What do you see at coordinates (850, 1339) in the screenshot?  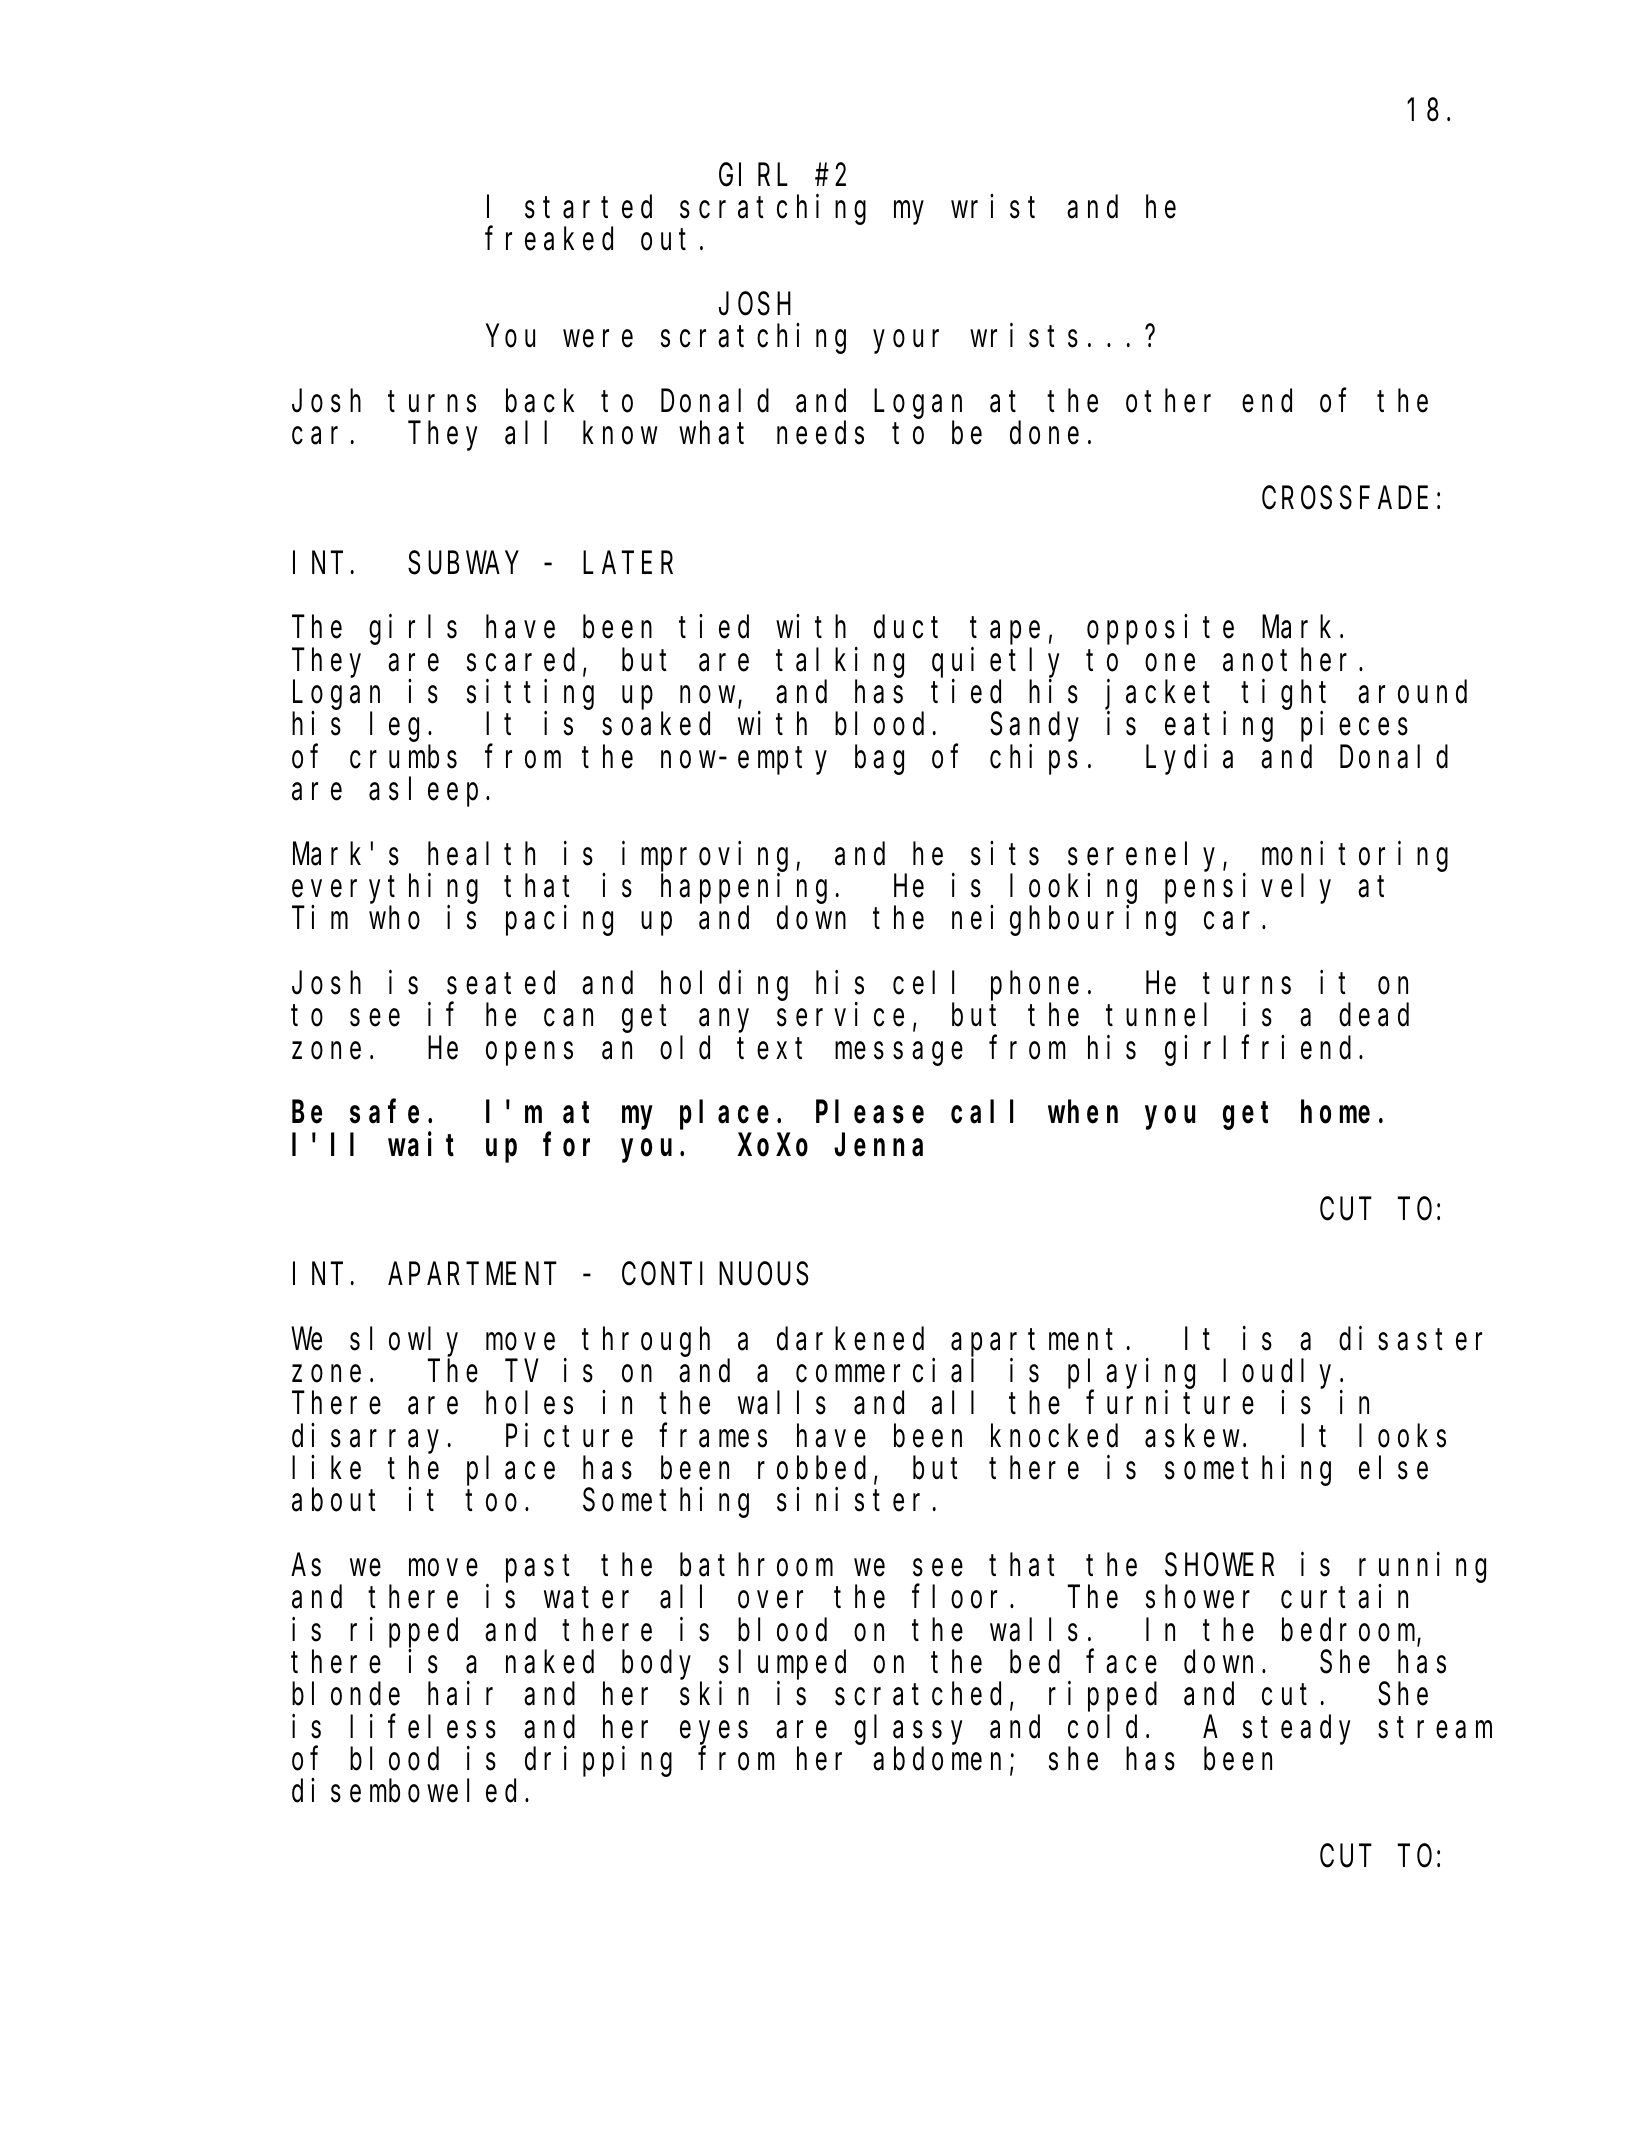 I see `darkened` at bounding box center [850, 1339].
